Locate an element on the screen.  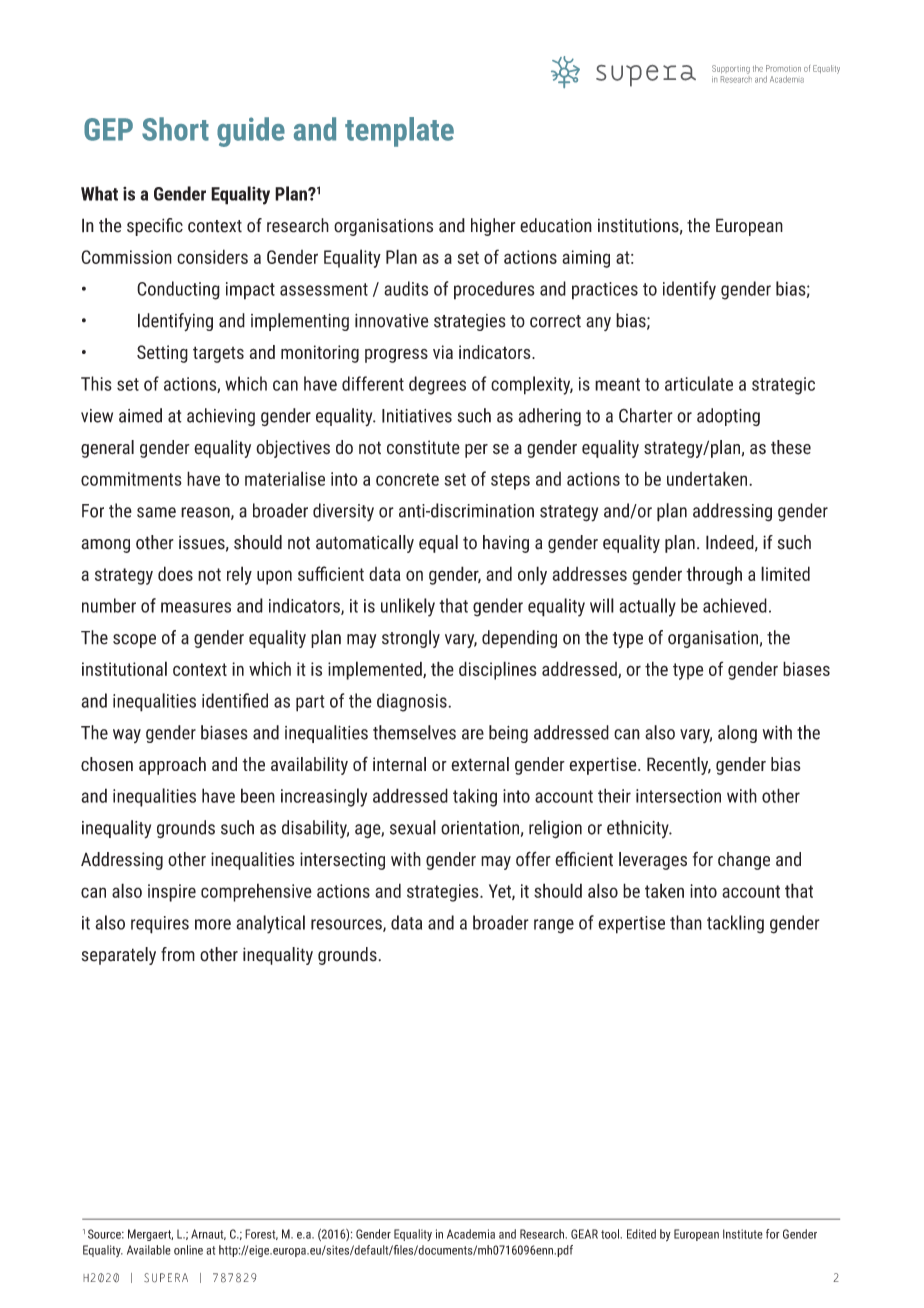
adopting is located at coordinates (728, 417).
